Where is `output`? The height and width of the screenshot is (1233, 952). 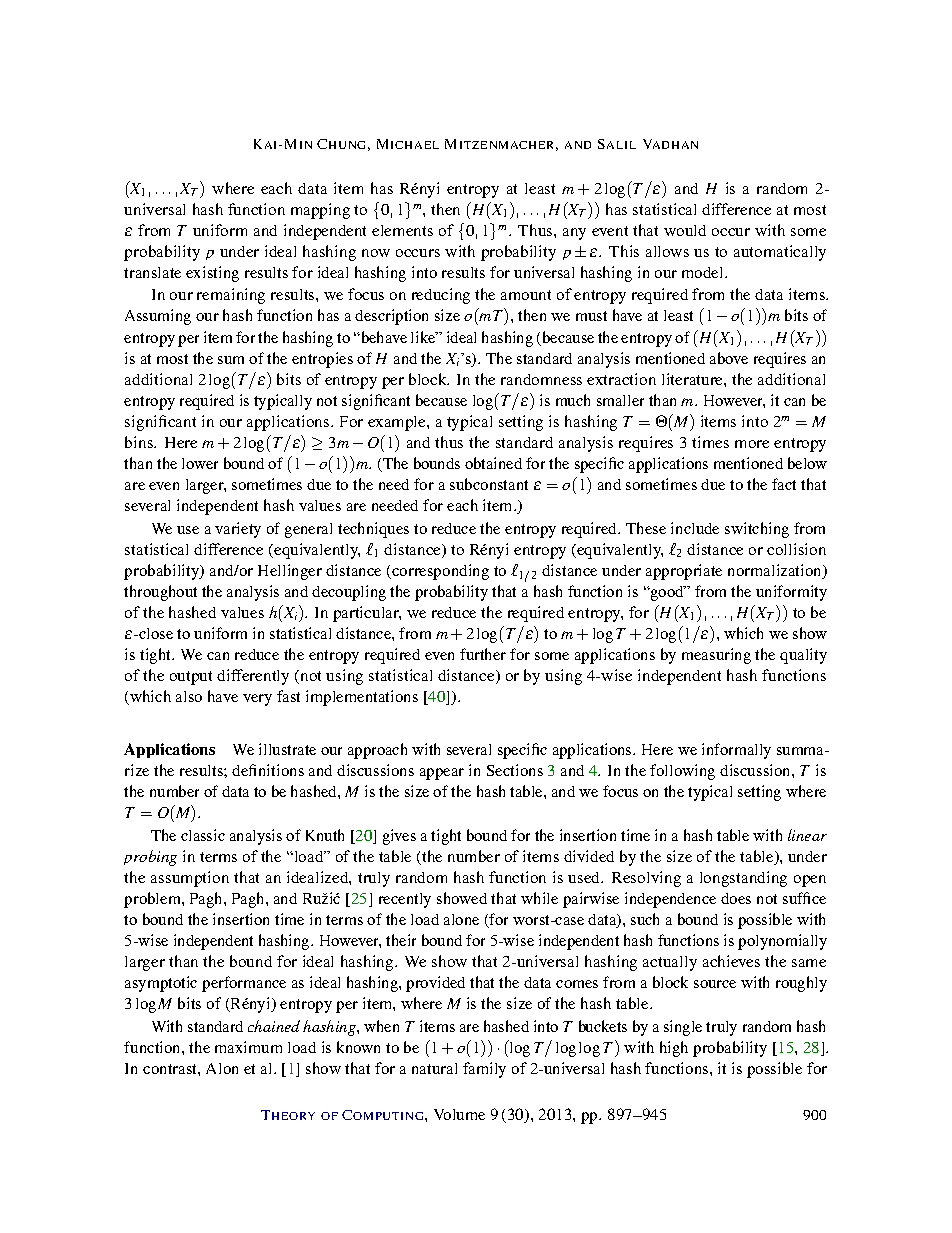 output is located at coordinates (191, 678).
